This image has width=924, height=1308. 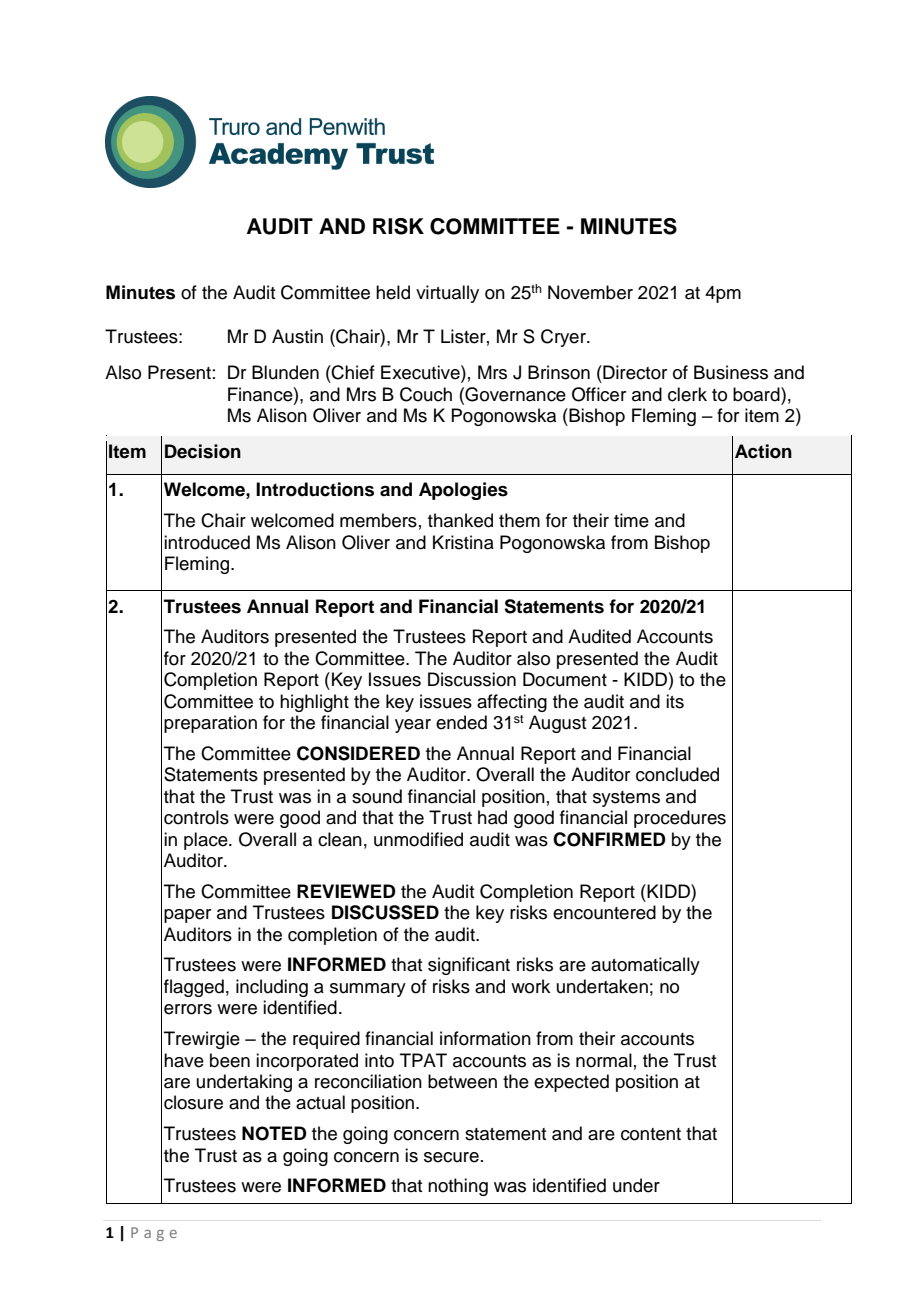 What do you see at coordinates (297, 336) in the image?
I see `Austin` at bounding box center [297, 336].
